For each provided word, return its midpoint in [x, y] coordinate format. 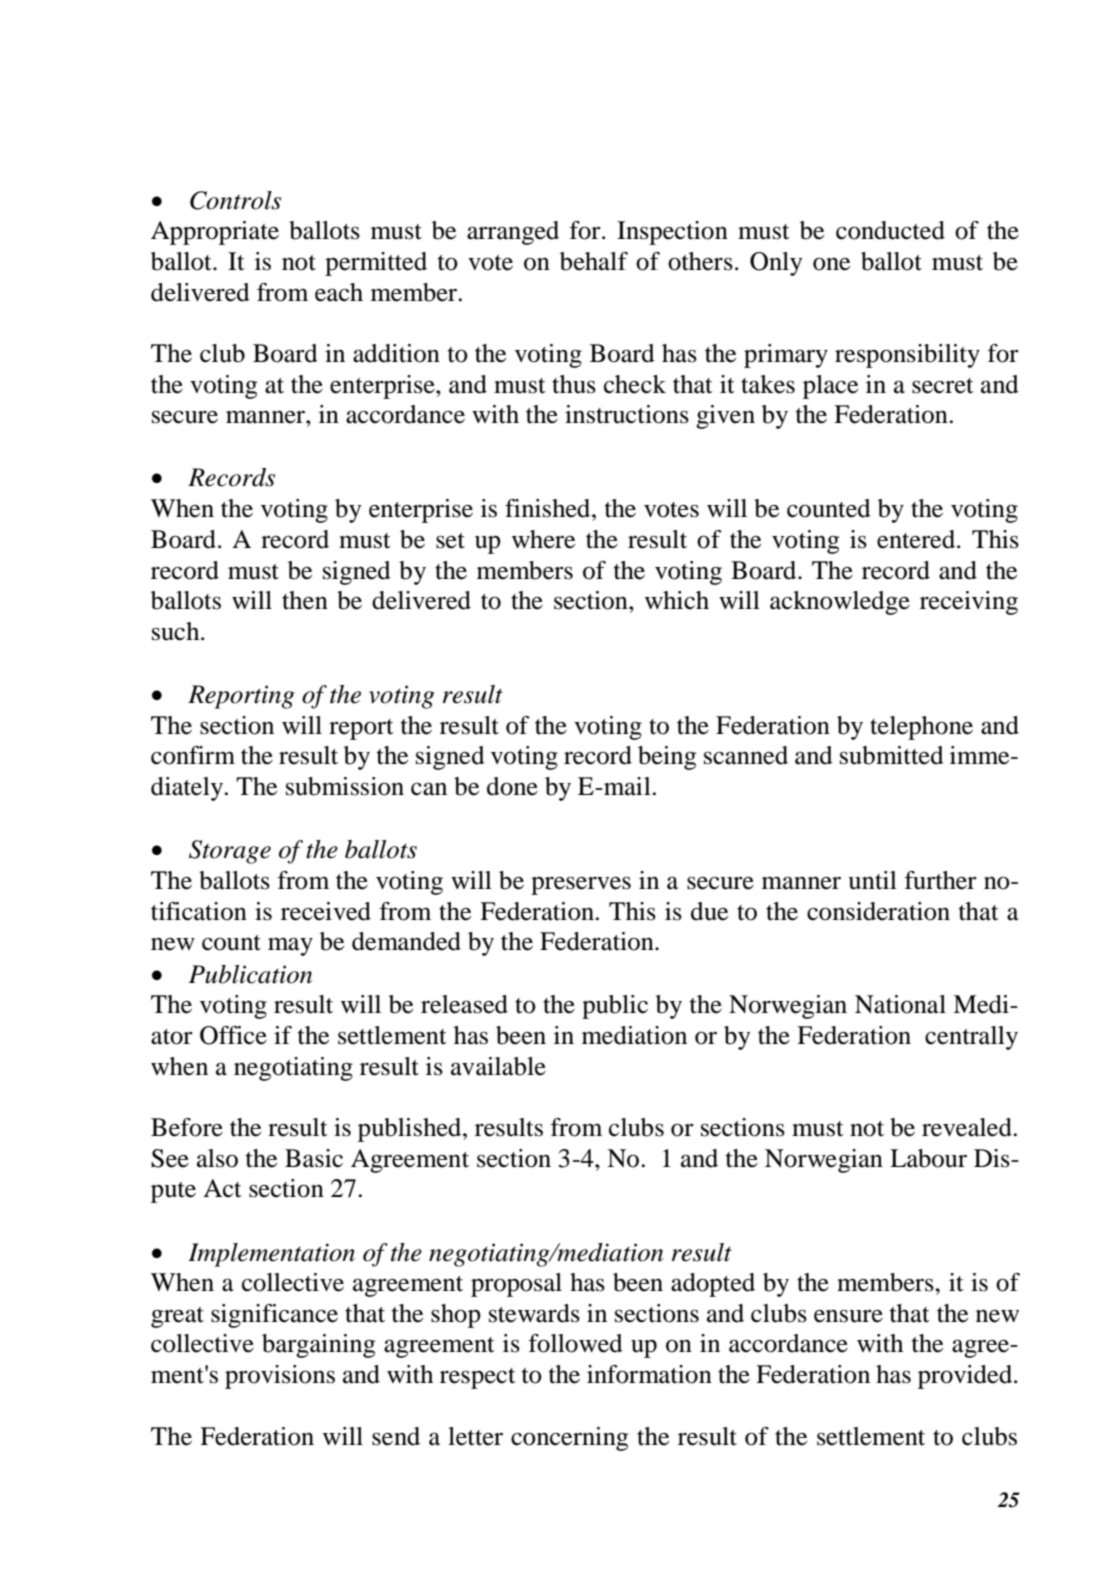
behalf [594, 261]
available [498, 1066]
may [290, 946]
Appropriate [215, 233]
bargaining [318, 1346]
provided [966, 1377]
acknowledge [840, 603]
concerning [569, 1439]
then [305, 600]
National [900, 1004]
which [677, 600]
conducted [890, 230]
